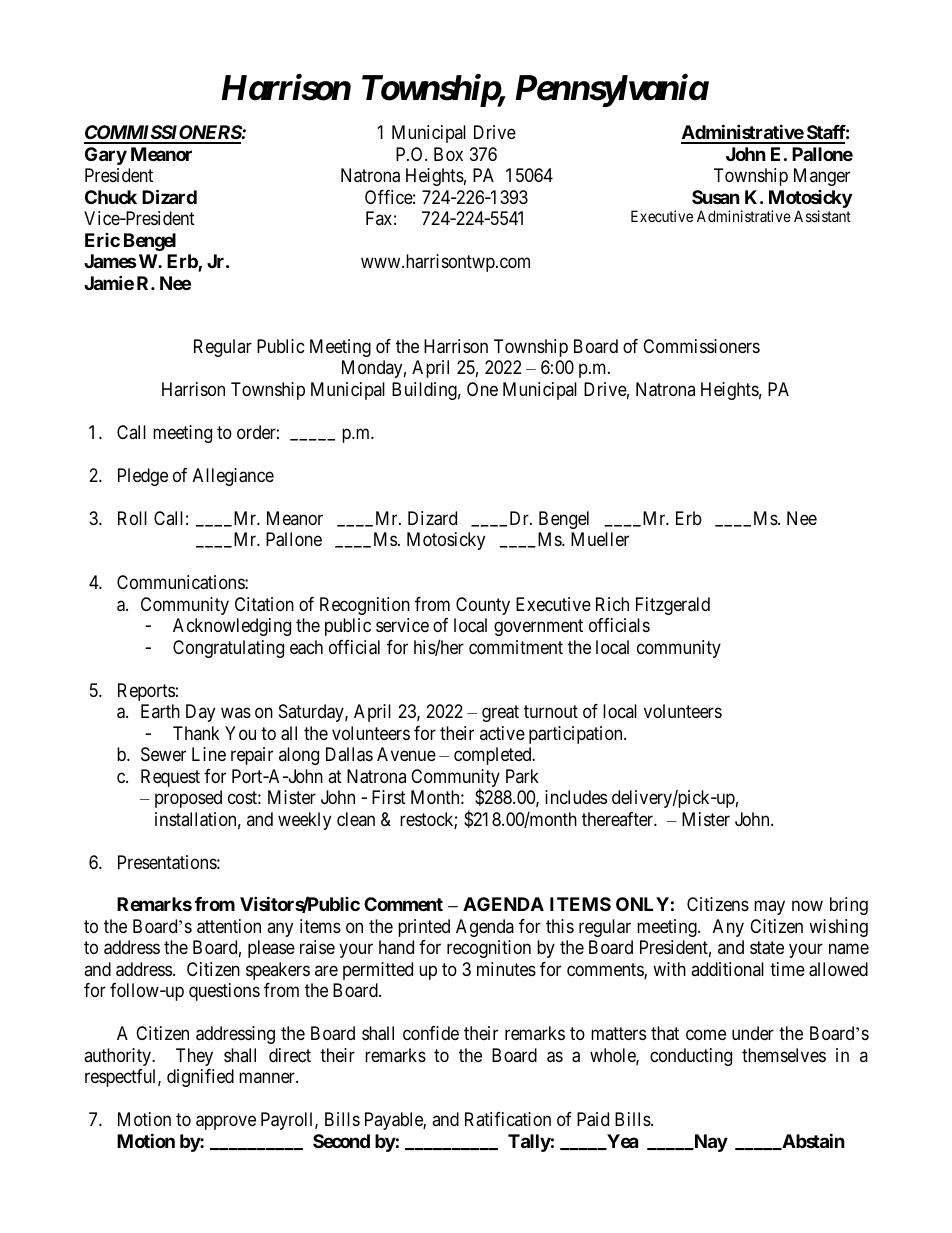 This screenshot has height=1233, width=952. What do you see at coordinates (448, 154) in the screenshot?
I see `Box` at bounding box center [448, 154].
